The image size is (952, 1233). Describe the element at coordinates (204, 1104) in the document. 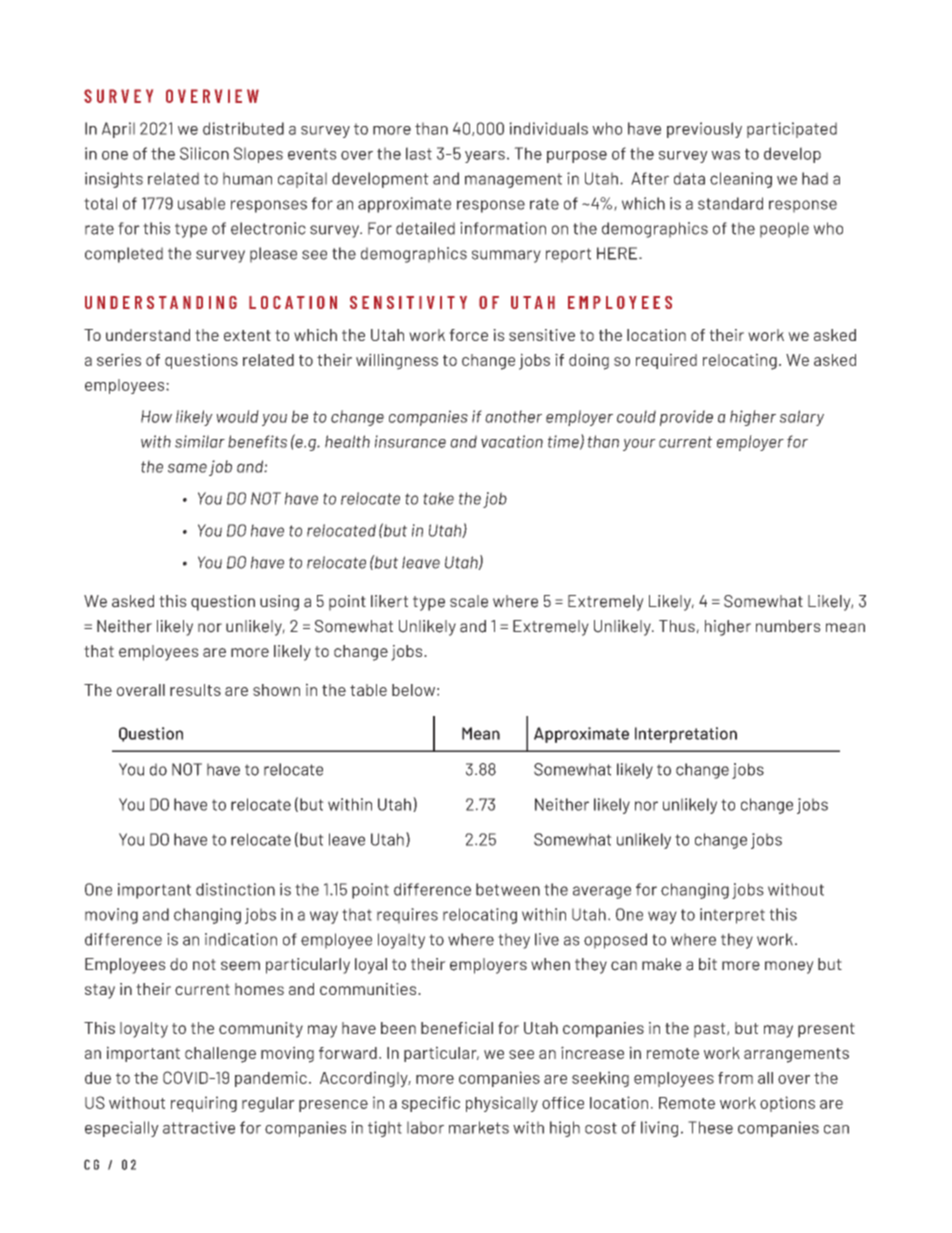

I see `requiring` at that location.
